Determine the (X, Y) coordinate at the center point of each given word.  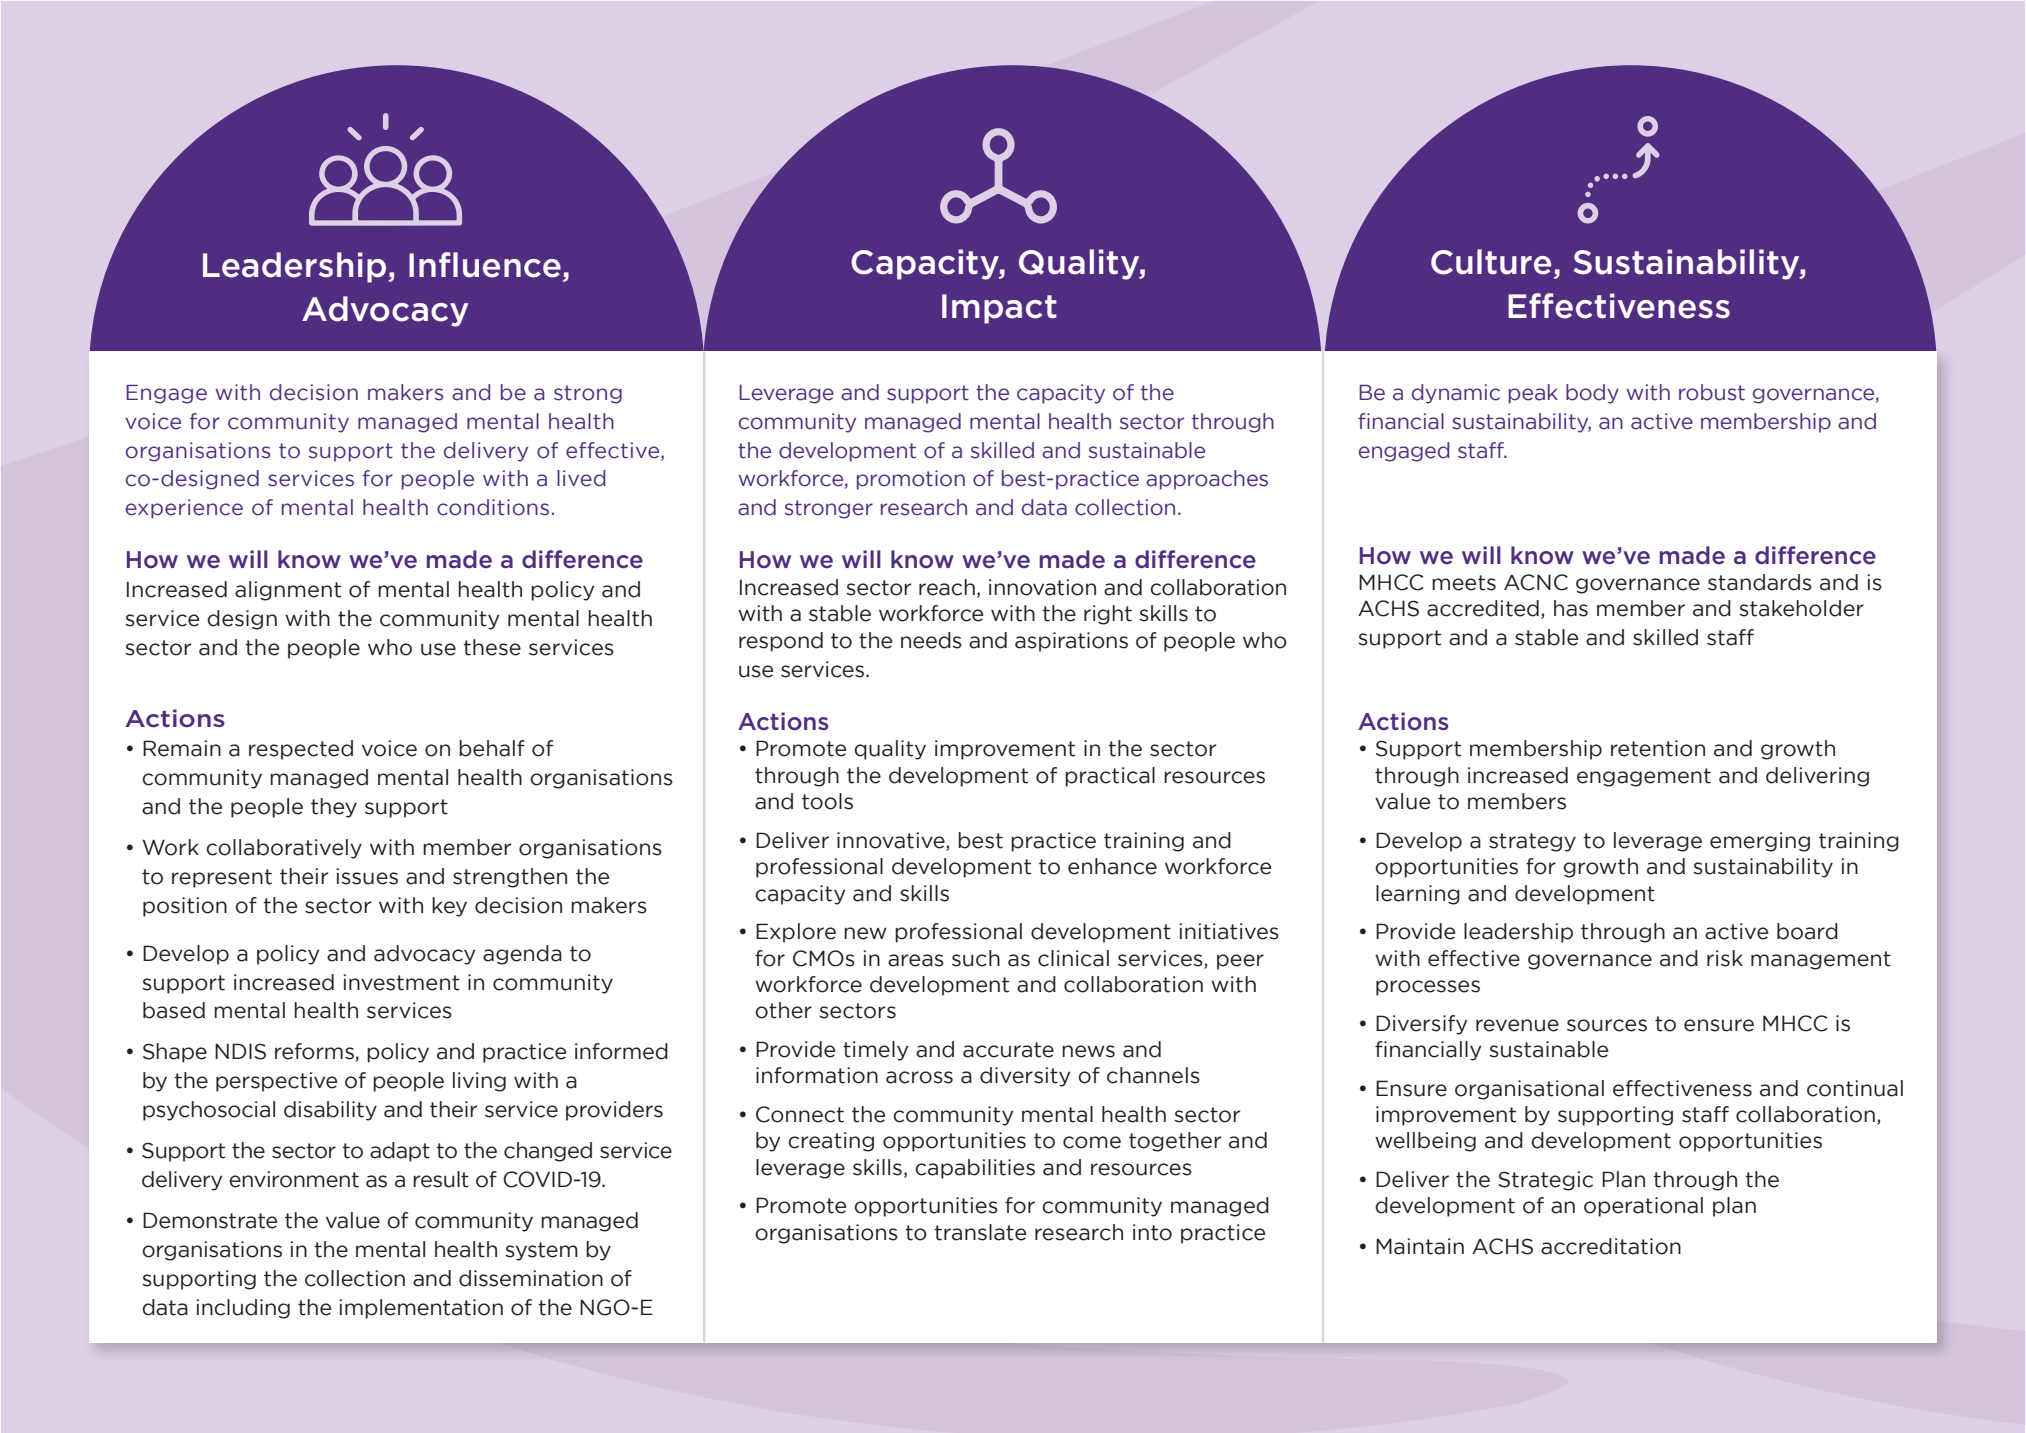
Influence (485, 265)
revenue (1517, 1025)
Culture (1491, 262)
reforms (314, 1051)
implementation (421, 1309)
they (334, 808)
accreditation (1611, 1246)
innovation (1042, 587)
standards (1760, 582)
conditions (493, 507)
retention (1658, 748)
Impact (999, 309)
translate (980, 1232)
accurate (1008, 1050)
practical (1110, 777)
